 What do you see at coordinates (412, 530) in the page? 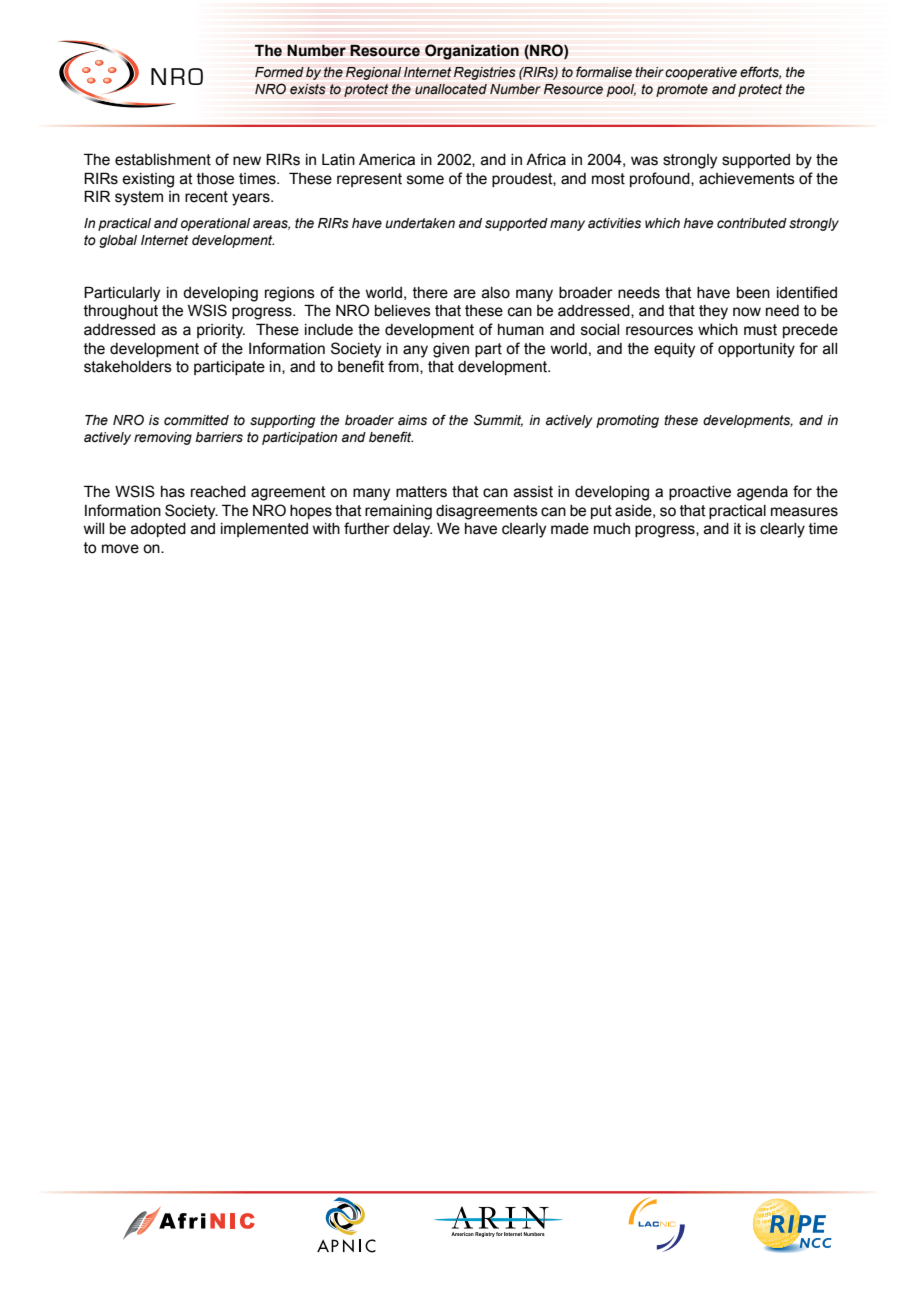
I see `delay` at bounding box center [412, 530].
